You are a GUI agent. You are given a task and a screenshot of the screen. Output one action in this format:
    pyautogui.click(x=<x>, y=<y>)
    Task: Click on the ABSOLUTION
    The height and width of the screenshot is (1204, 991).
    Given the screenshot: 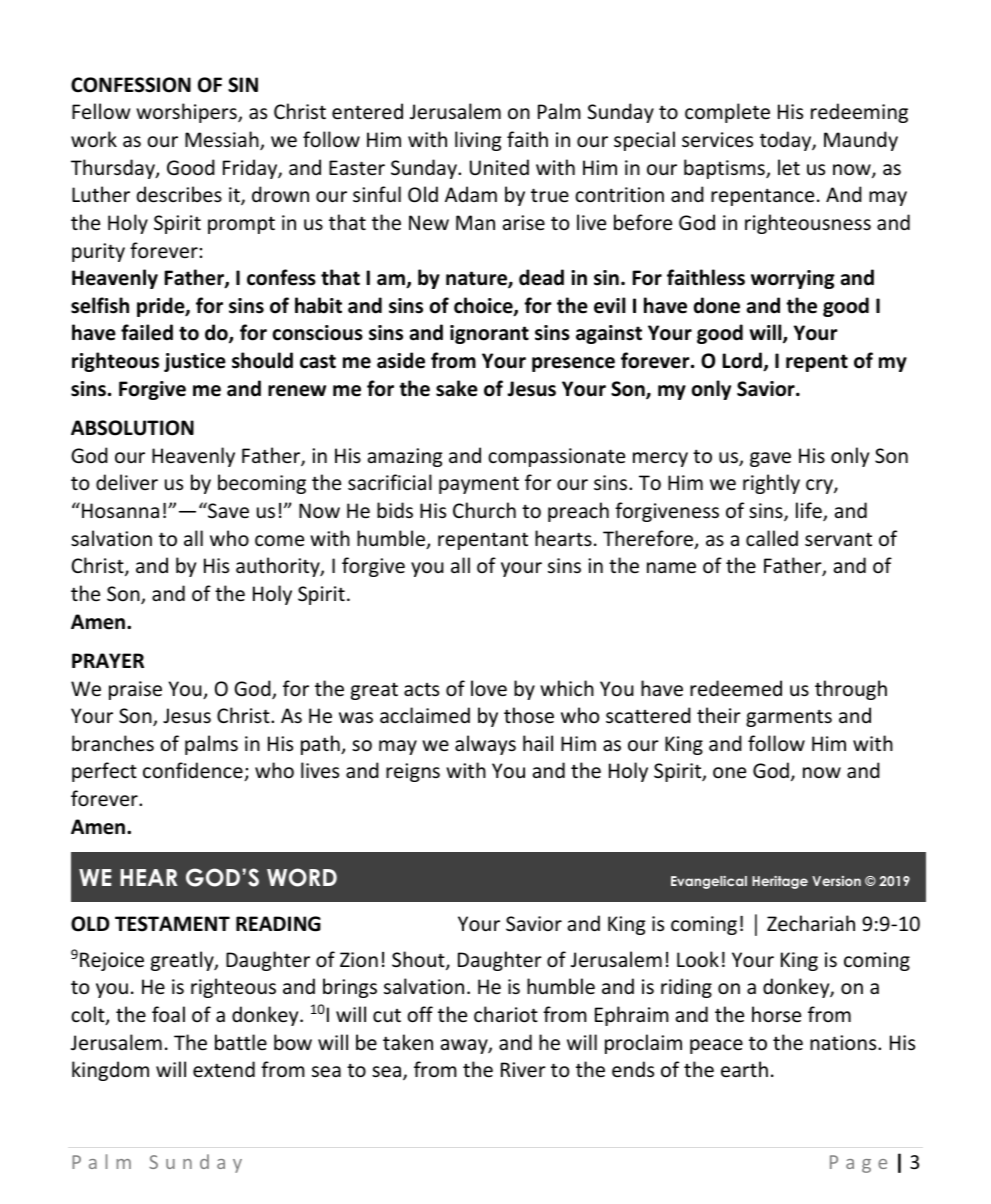 What is the action you would take?
    pyautogui.click(x=132, y=428)
